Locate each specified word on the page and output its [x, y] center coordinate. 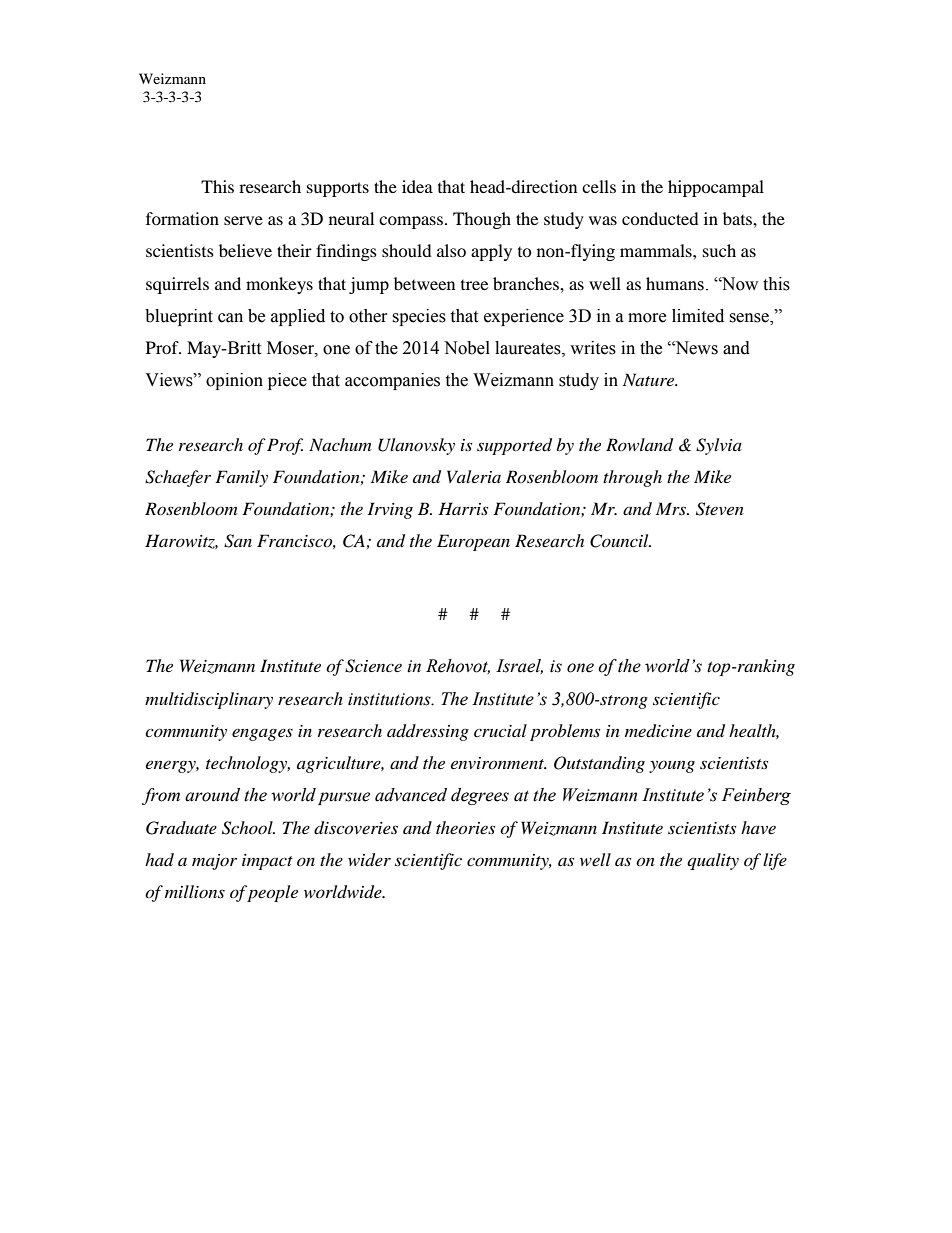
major [214, 862]
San [238, 541]
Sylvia [719, 446]
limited [698, 316]
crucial [500, 730]
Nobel [467, 348]
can [230, 318]
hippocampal [716, 188]
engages [262, 734]
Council [620, 541]
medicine [658, 731]
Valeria [474, 476]
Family [241, 478]
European [473, 542]
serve [243, 220]
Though [482, 220]
